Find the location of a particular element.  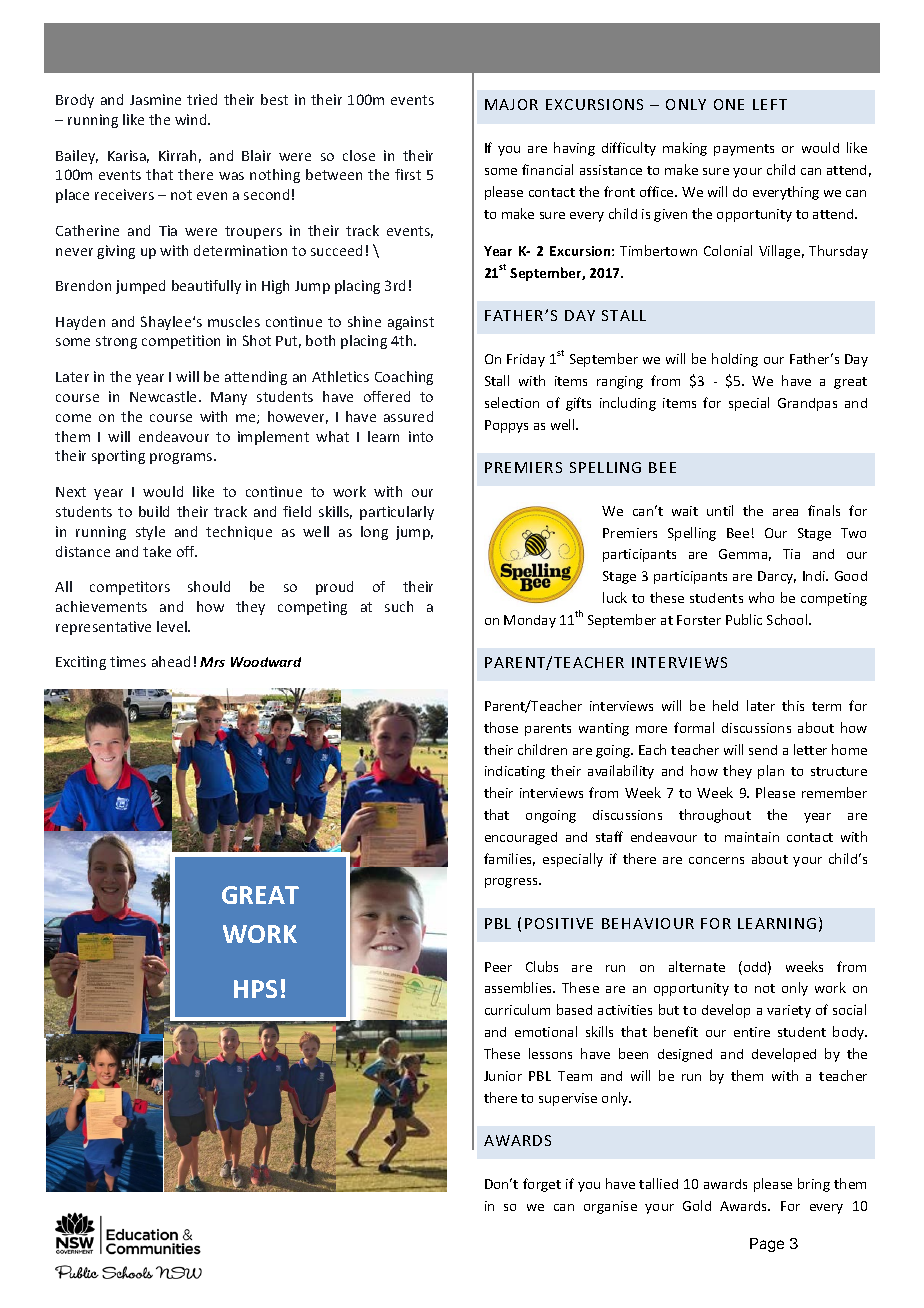

selection is located at coordinates (512, 402).
